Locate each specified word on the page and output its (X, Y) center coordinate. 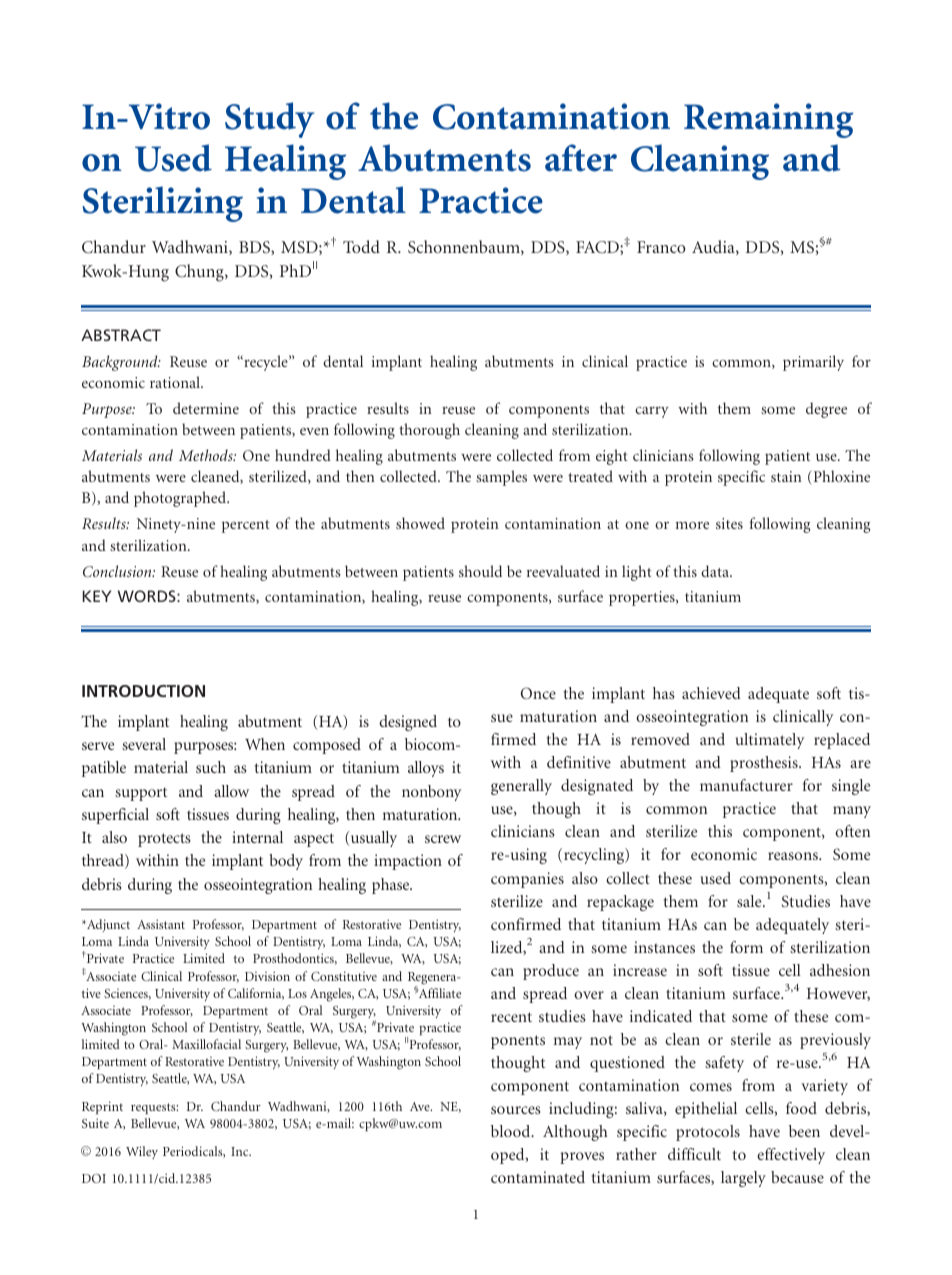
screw (443, 839)
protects (164, 840)
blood (512, 1131)
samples (501, 478)
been (804, 1131)
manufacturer (746, 785)
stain (786, 476)
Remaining (769, 120)
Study (269, 120)
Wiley (142, 1152)
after (581, 158)
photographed (181, 499)
